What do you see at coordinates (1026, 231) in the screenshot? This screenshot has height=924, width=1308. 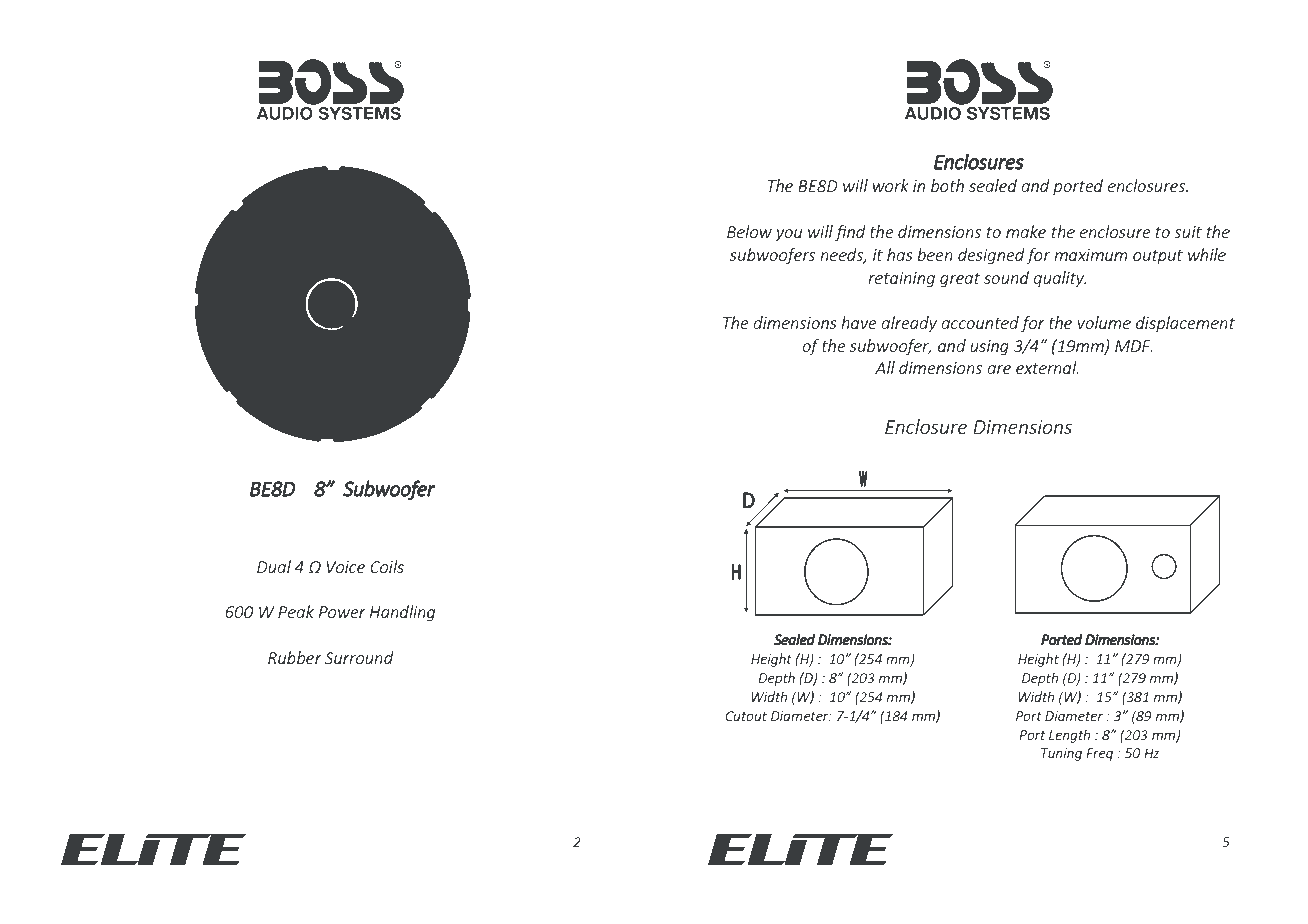 I see `make` at bounding box center [1026, 231].
